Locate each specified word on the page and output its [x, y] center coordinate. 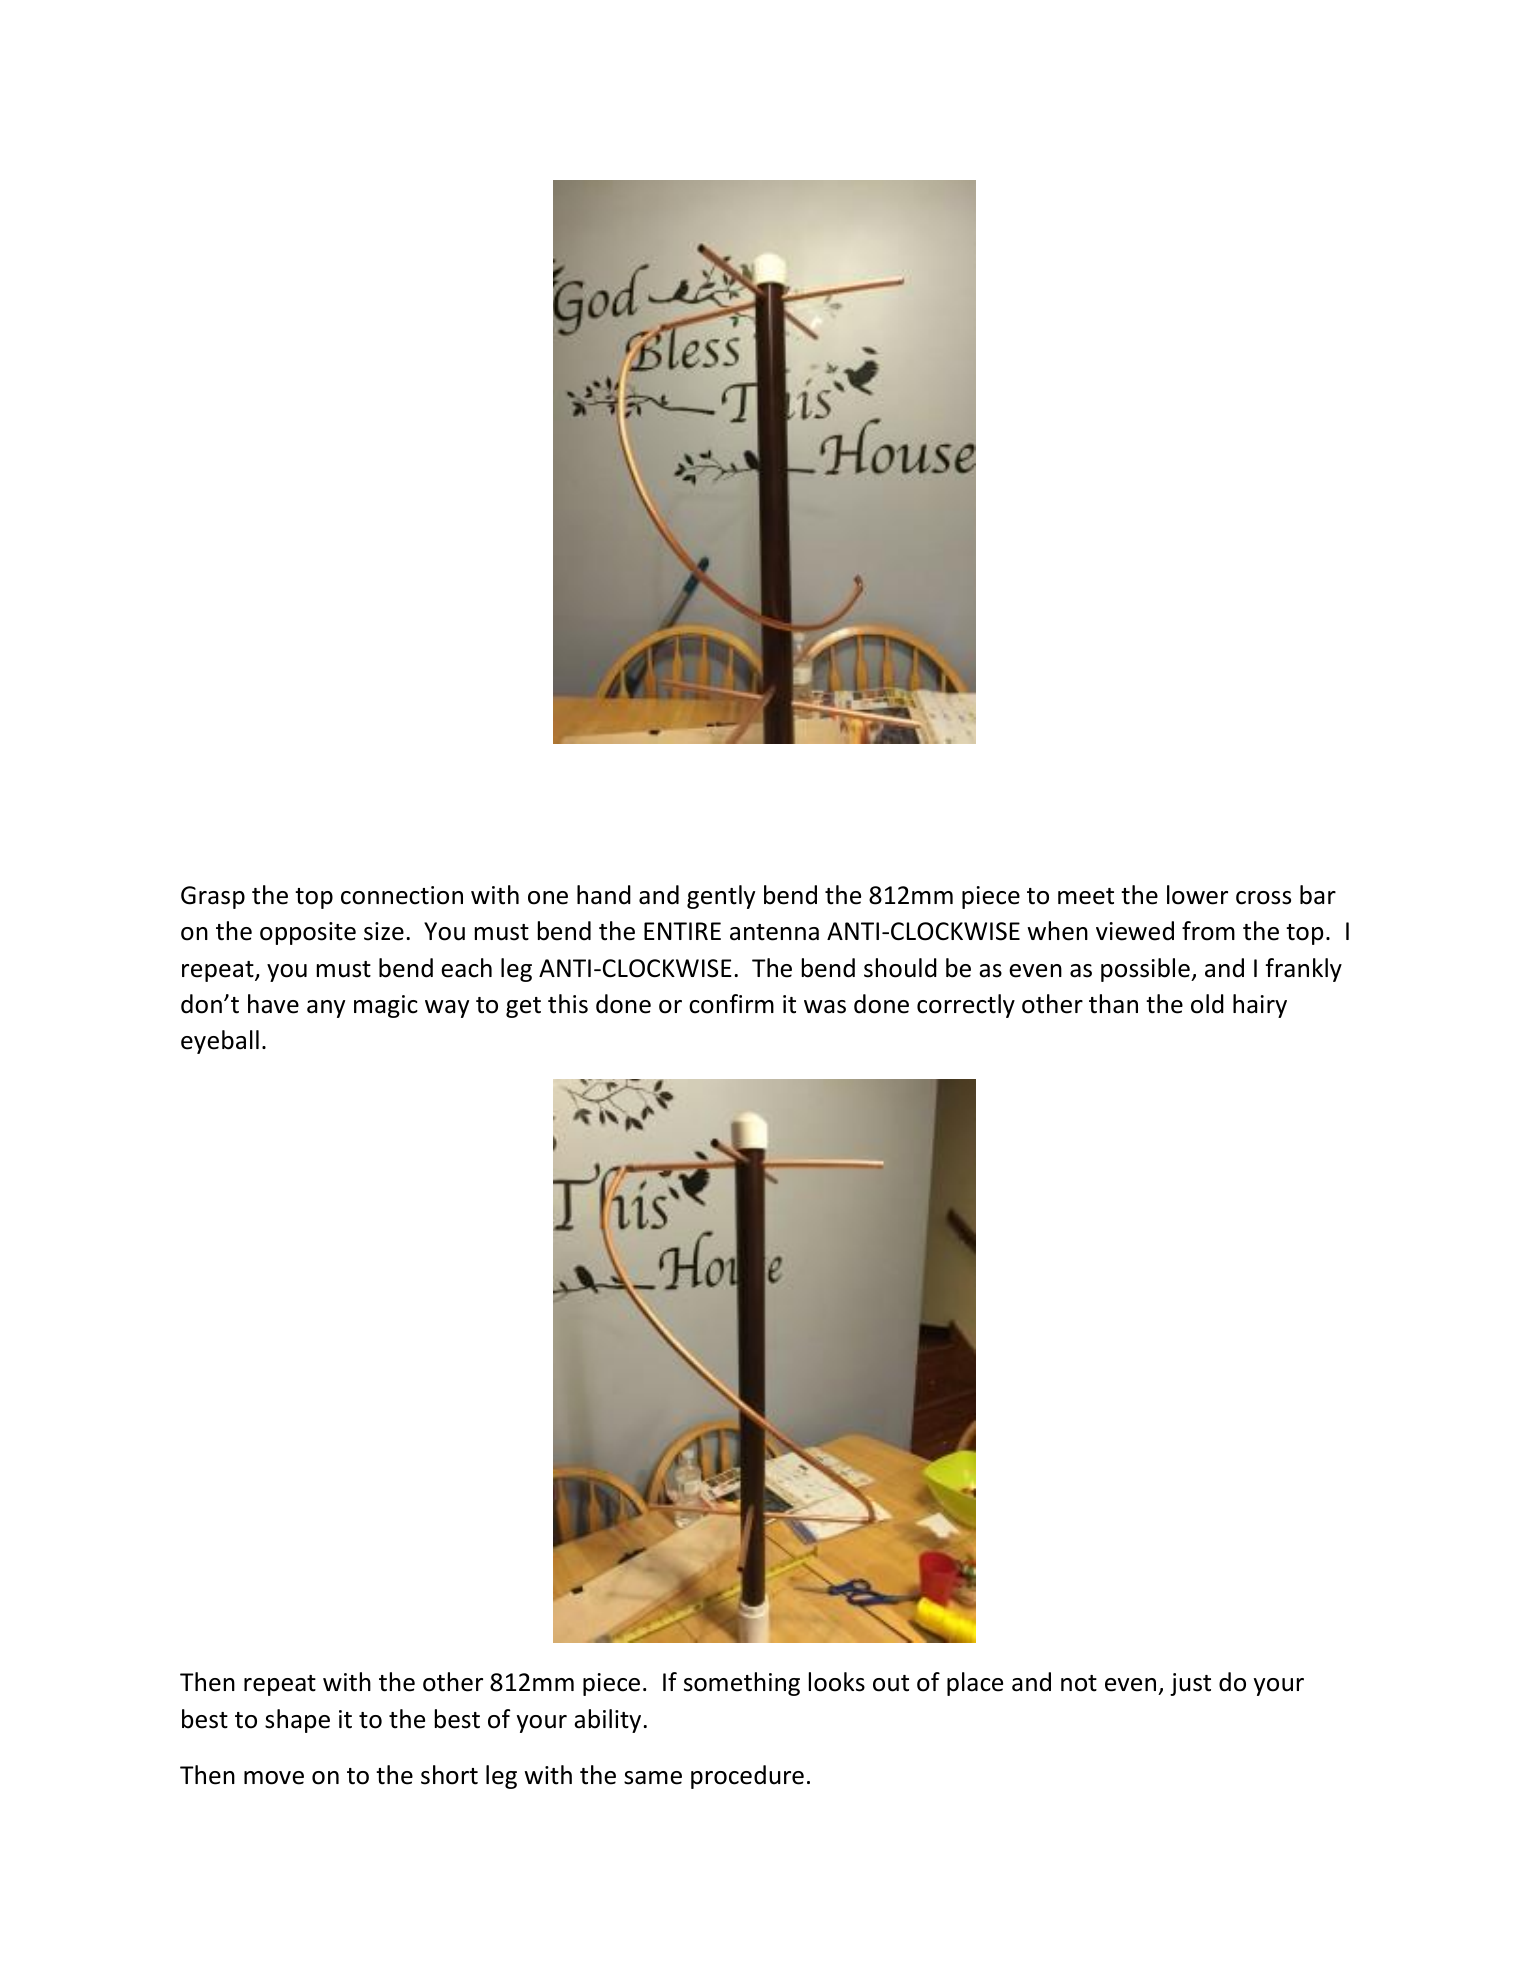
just [1190, 1684]
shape [297, 1721]
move [274, 1778]
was [825, 1007]
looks [837, 1682]
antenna [774, 932]
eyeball [220, 1042]
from [1208, 931]
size [384, 931]
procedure [747, 1777]
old [1207, 1004]
